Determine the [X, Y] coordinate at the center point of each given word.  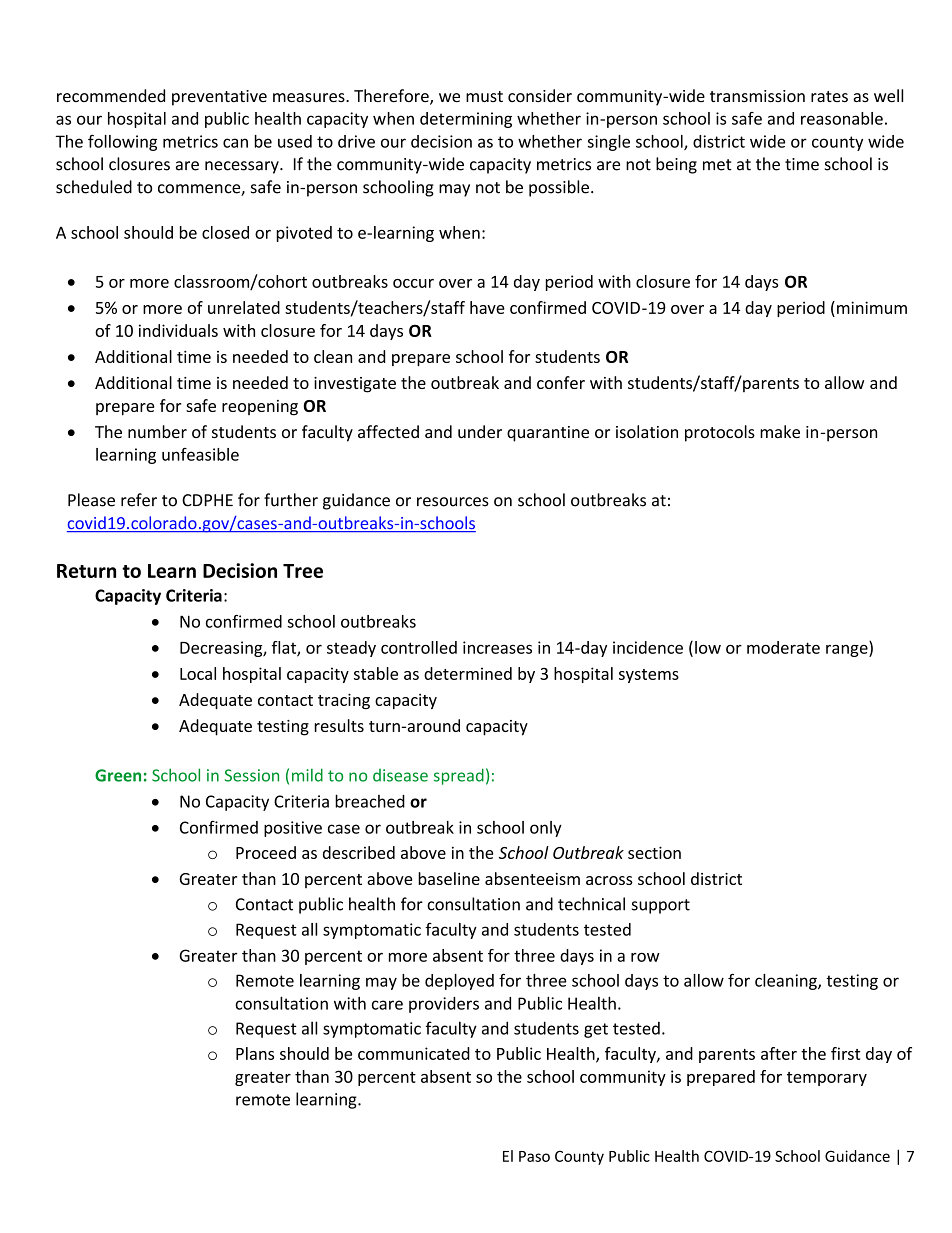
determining [466, 120]
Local [198, 673]
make [780, 431]
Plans [255, 1053]
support [661, 906]
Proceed [266, 852]
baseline [449, 878]
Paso [534, 1156]
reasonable [842, 118]
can [235, 143]
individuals [178, 330]
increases [497, 647]
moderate [783, 647]
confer [561, 382]
